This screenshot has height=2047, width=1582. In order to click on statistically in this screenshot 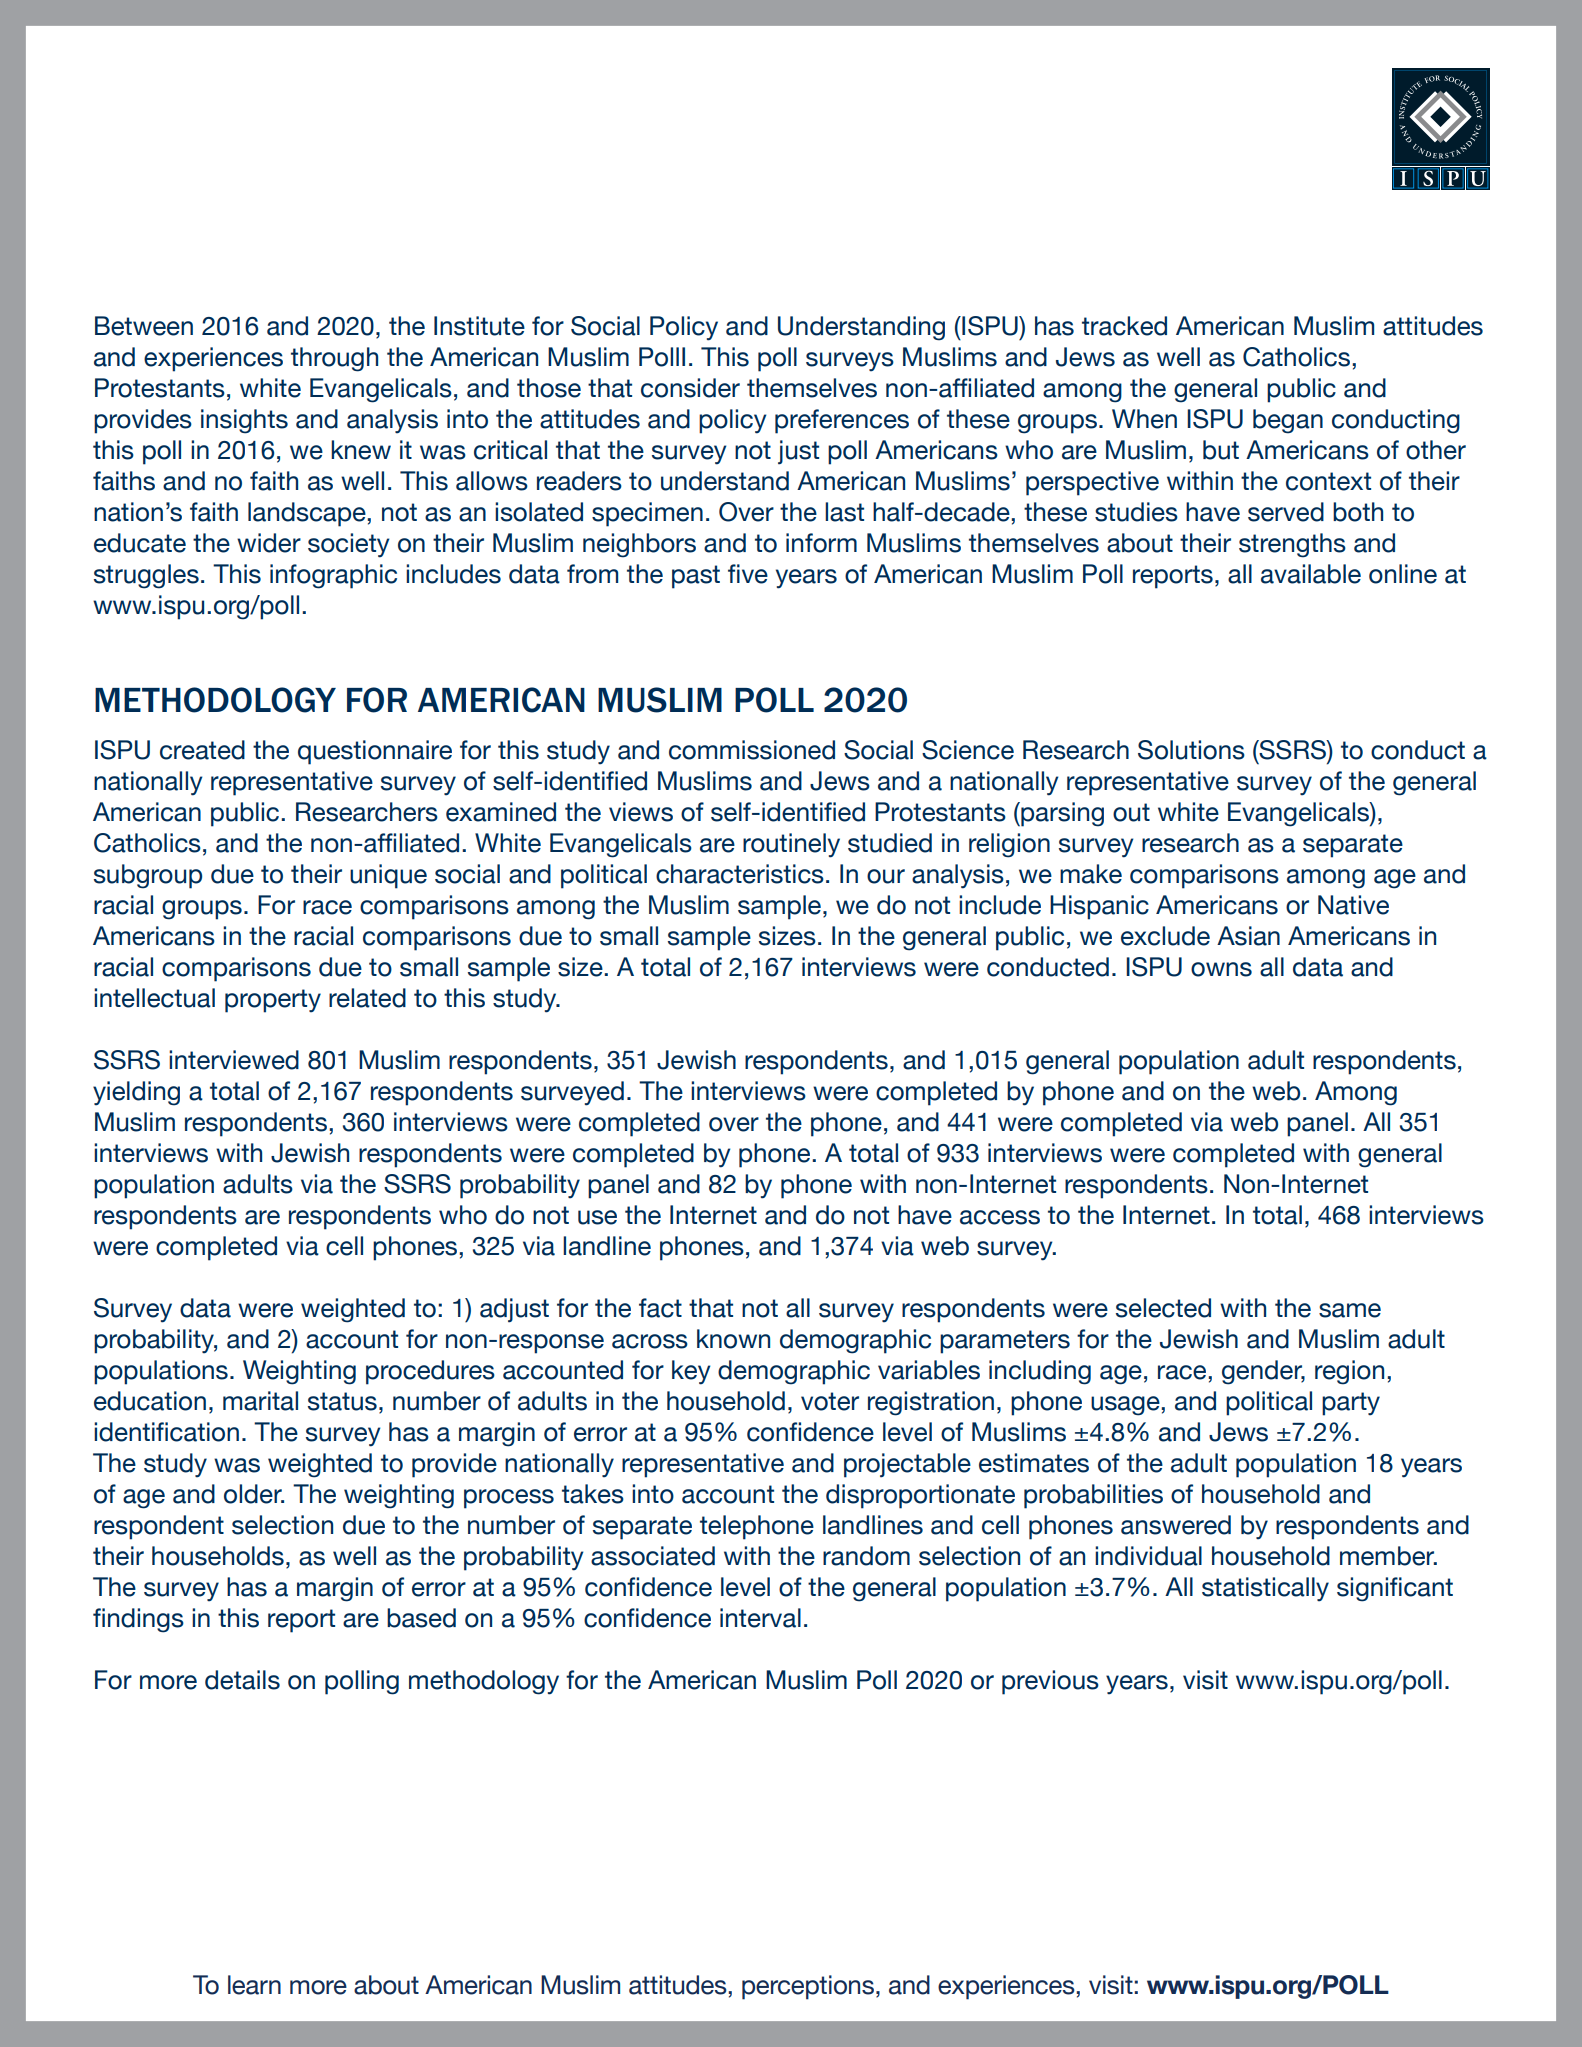, I will do `click(1265, 1589)`.
